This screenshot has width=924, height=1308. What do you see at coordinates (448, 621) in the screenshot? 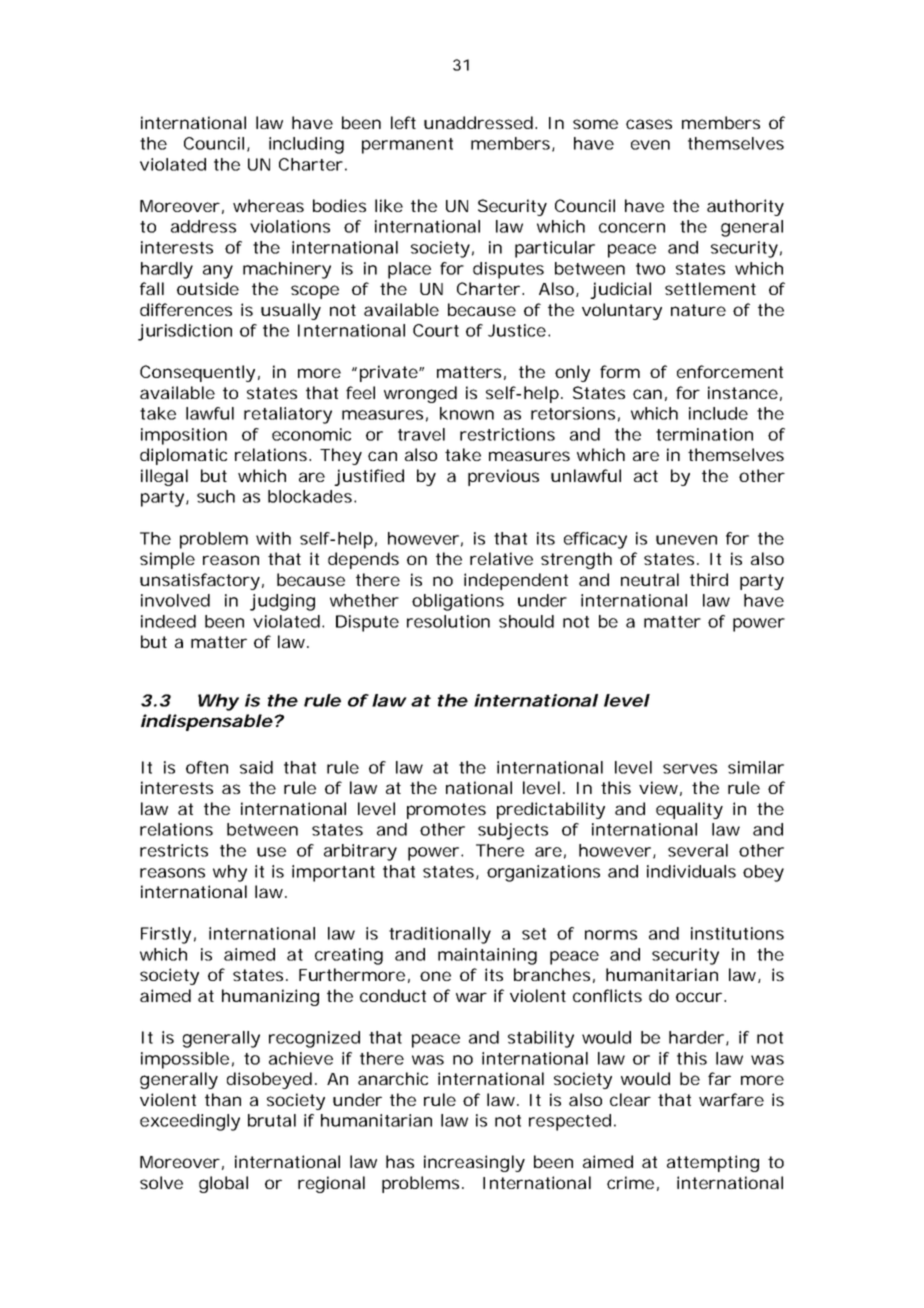
I see `resolution` at bounding box center [448, 621].
